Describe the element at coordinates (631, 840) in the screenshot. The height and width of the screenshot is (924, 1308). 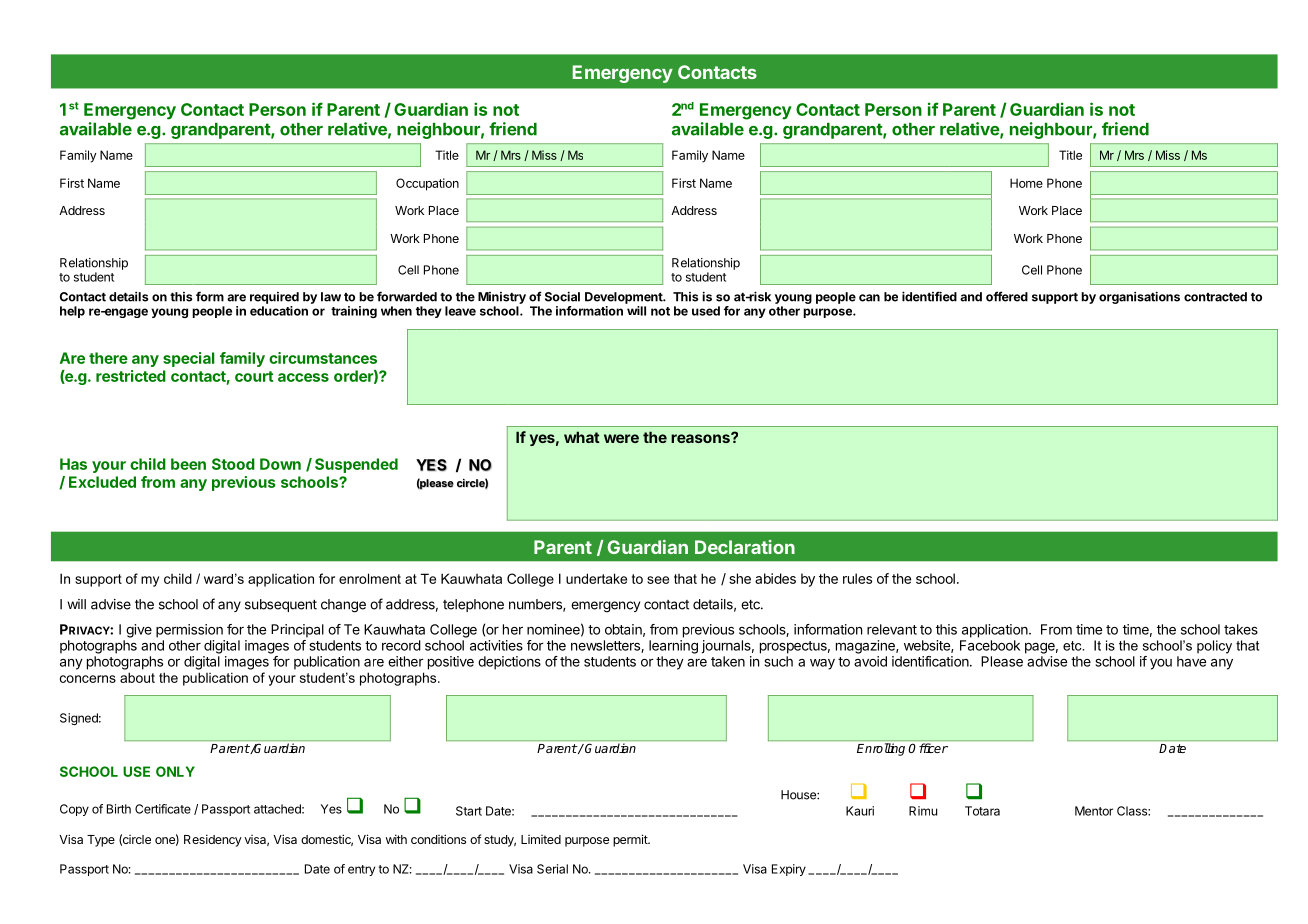
I see `permit` at that location.
